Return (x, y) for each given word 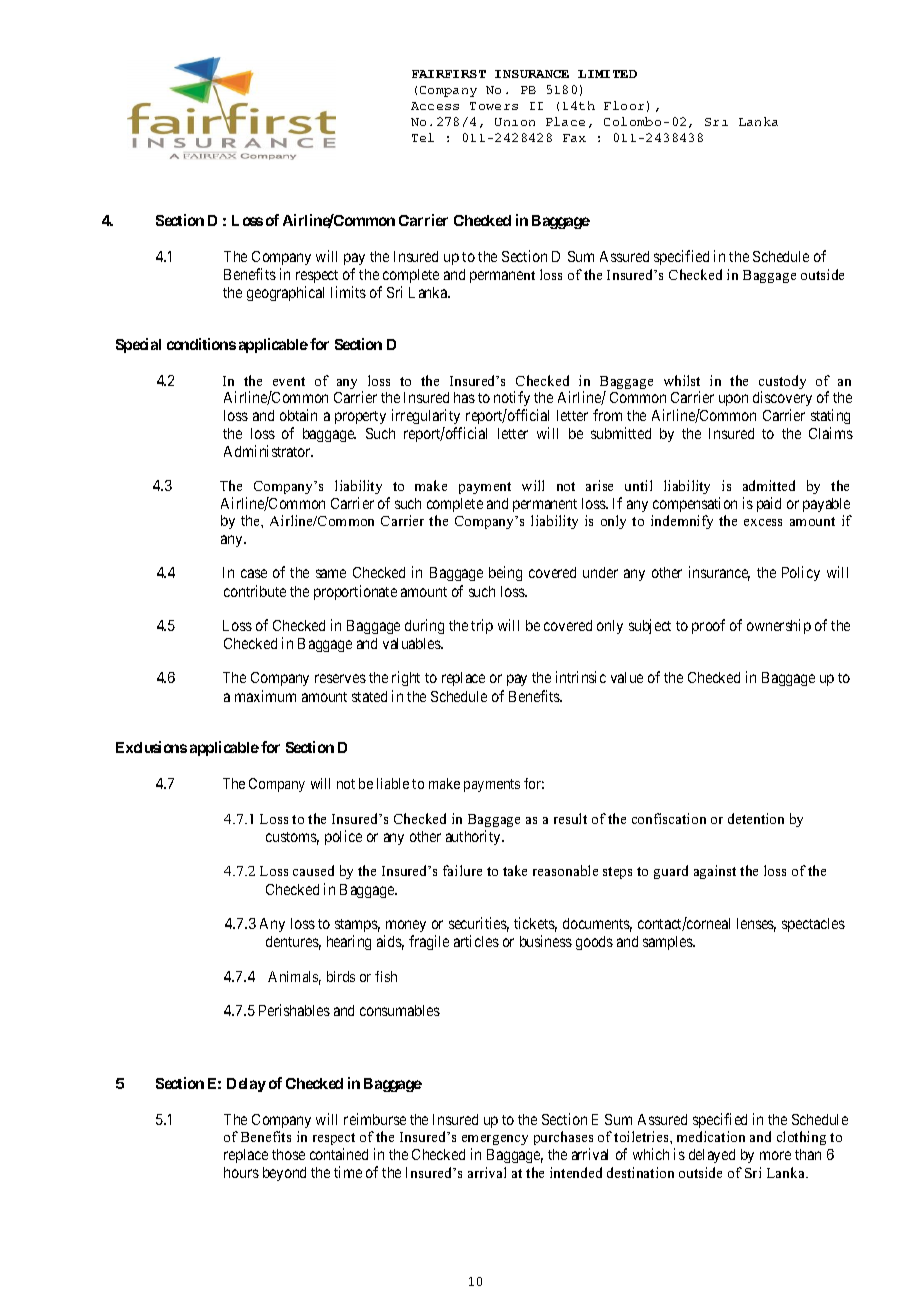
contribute (255, 591)
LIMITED (607, 74)
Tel (423, 137)
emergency (495, 1142)
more (775, 1155)
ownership (779, 626)
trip (482, 626)
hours (241, 1172)
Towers (494, 106)
